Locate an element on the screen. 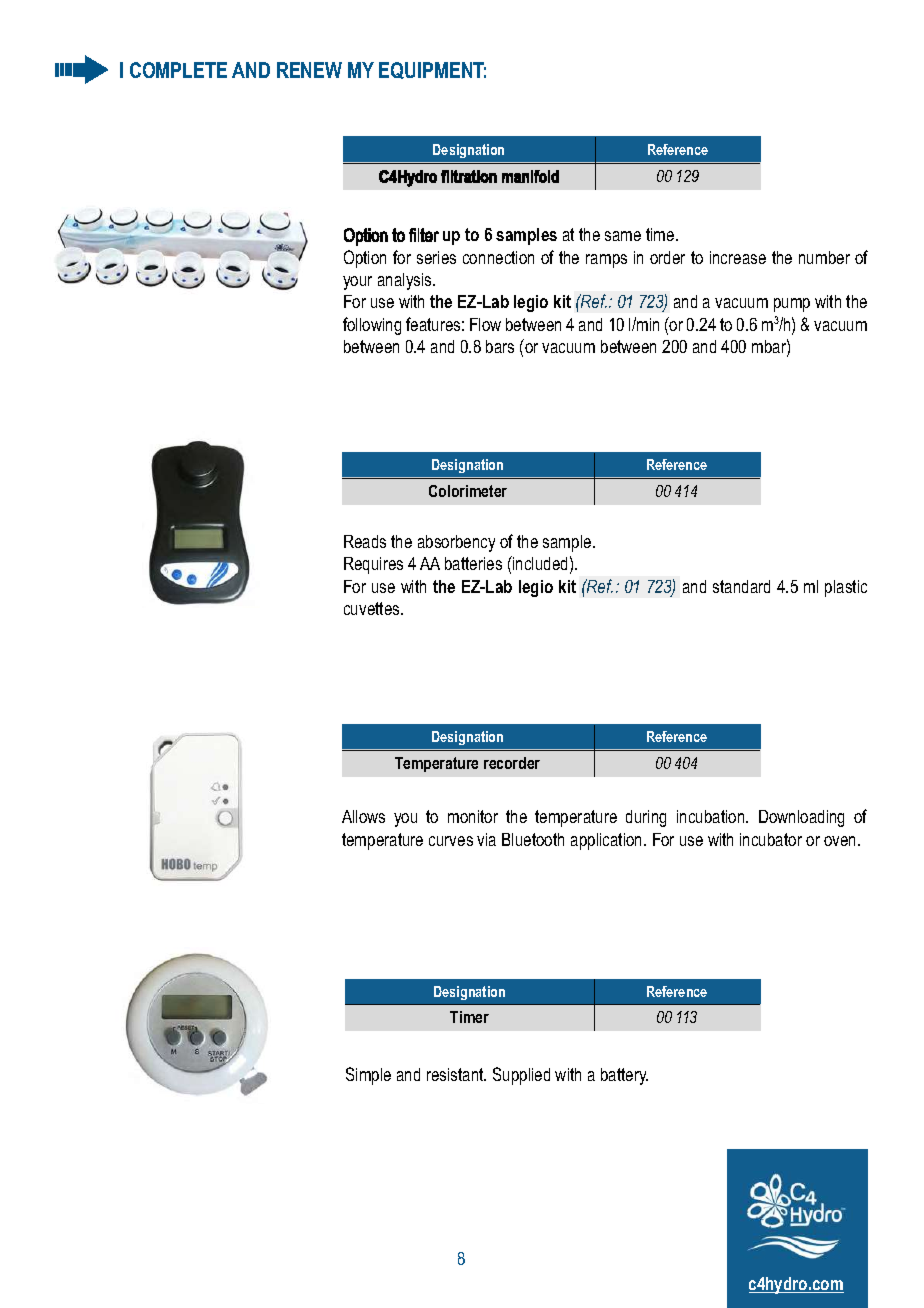  standard is located at coordinates (741, 586).
